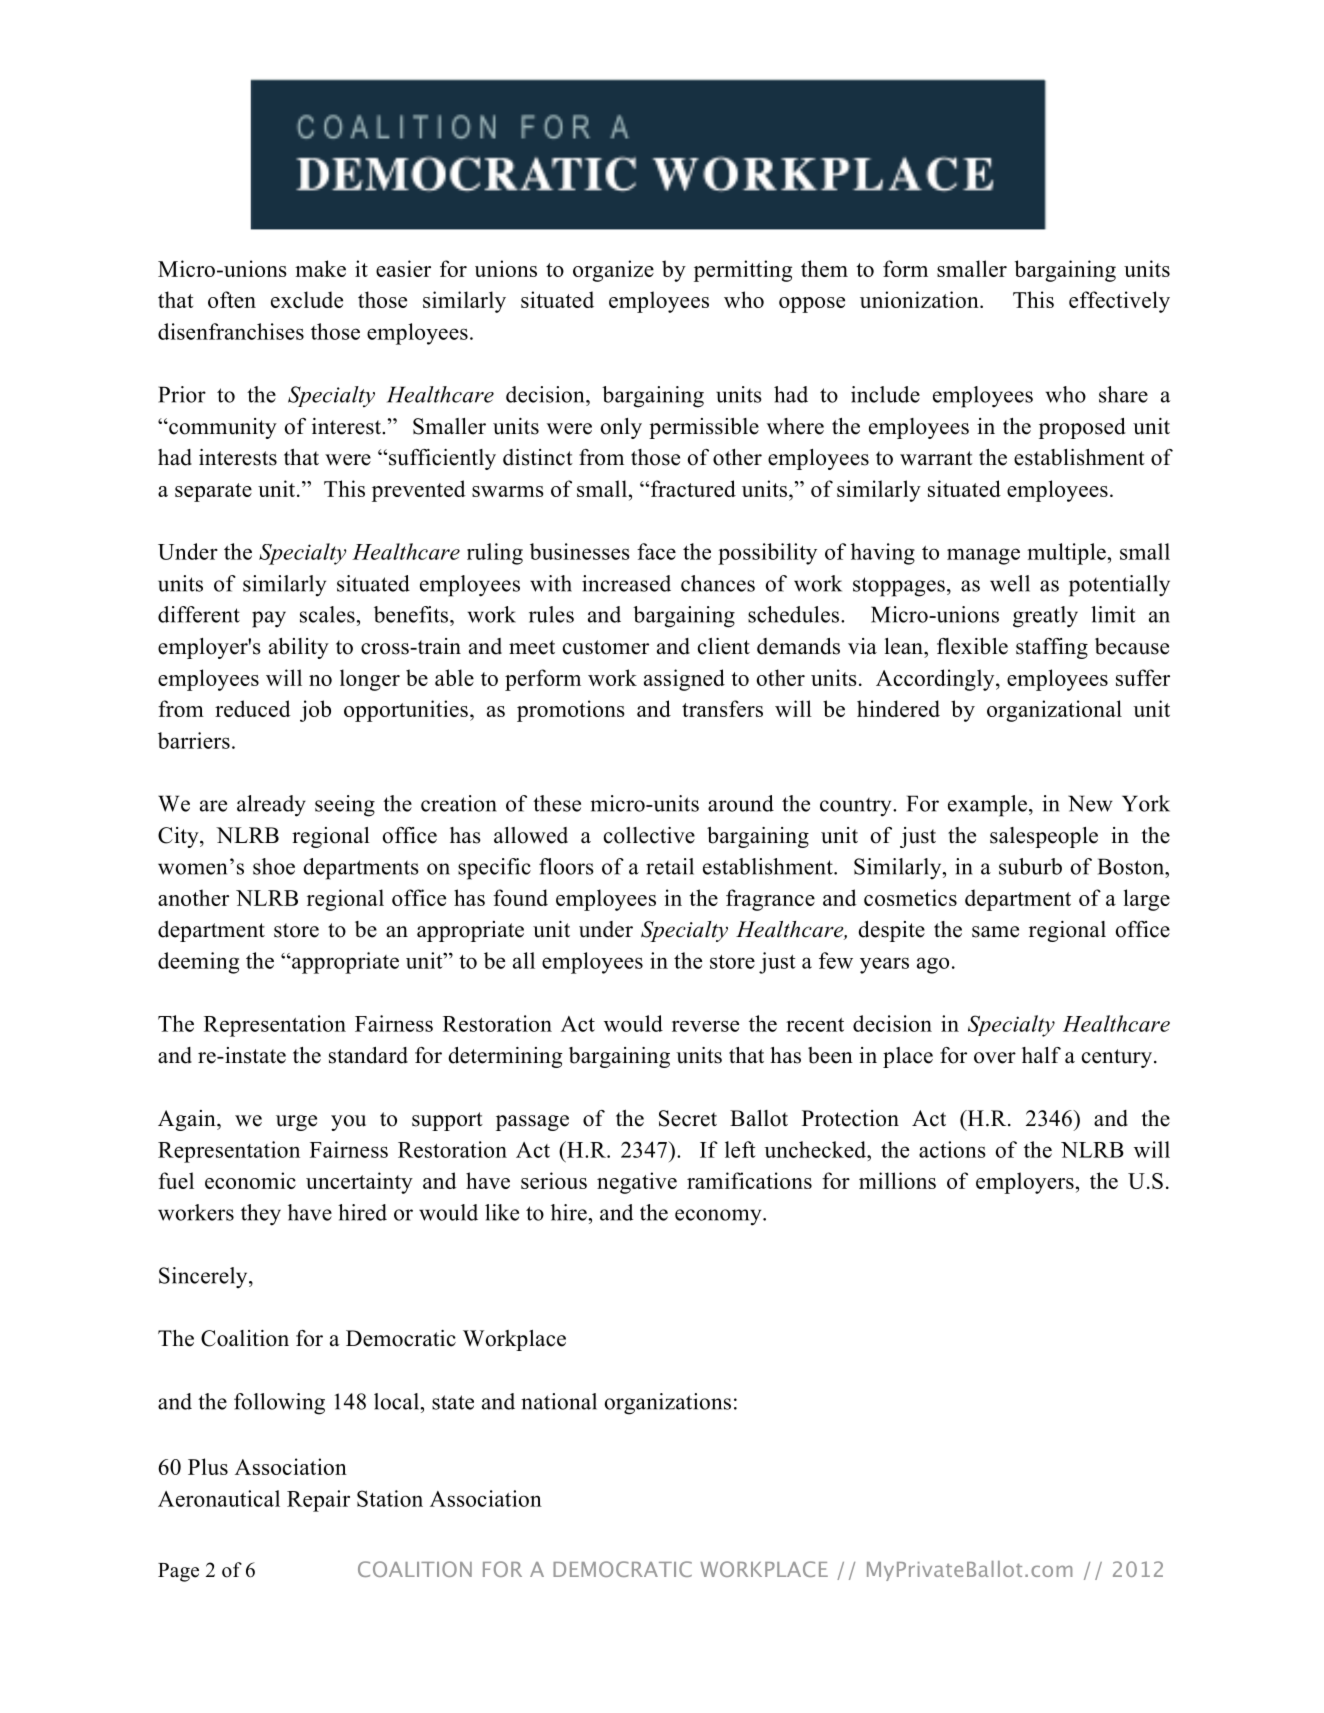 Image resolution: width=1324 pixels, height=1713 pixels. Describe the element at coordinates (613, 271) in the page. I see `organize` at that location.
